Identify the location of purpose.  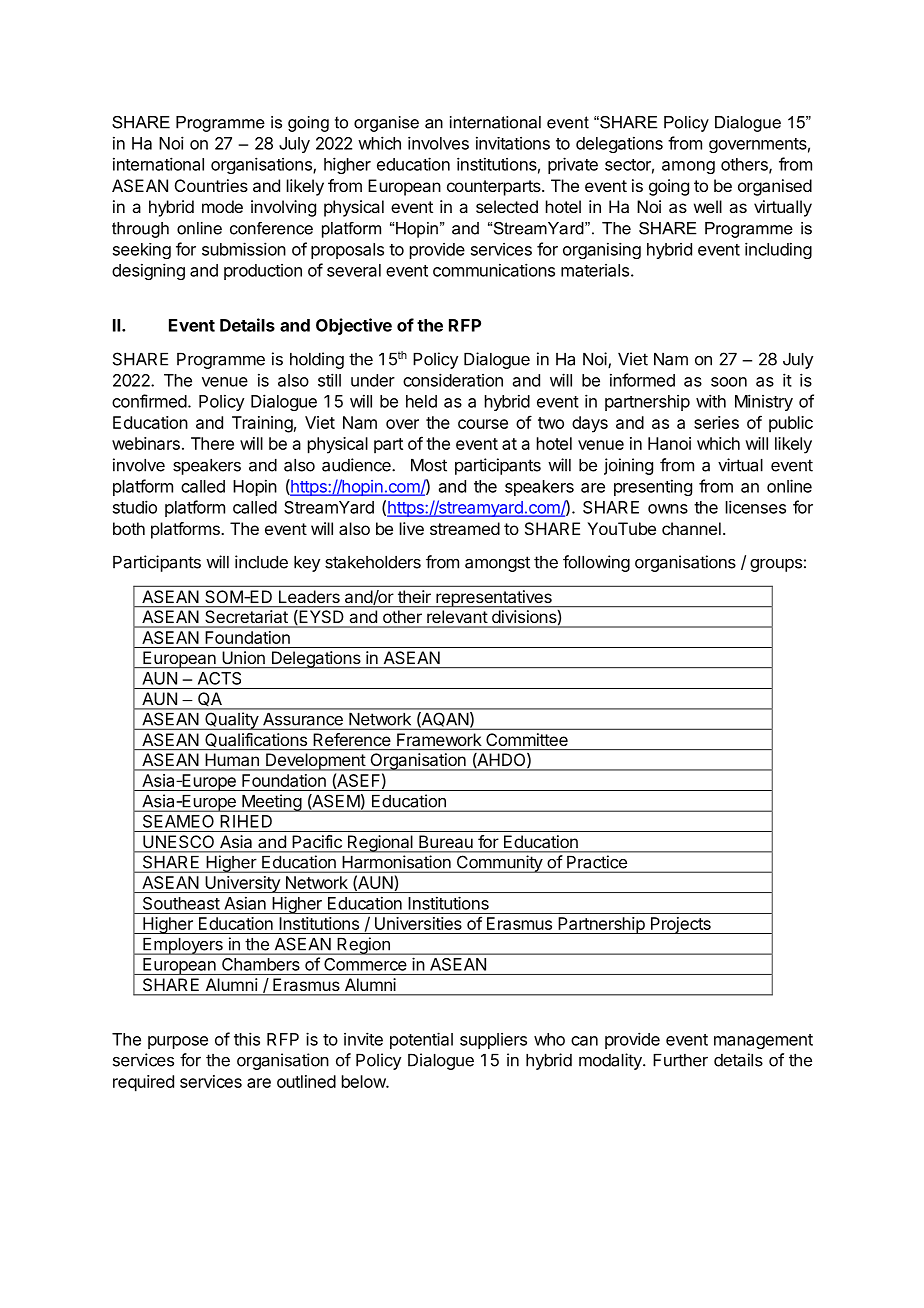
(178, 1042).
